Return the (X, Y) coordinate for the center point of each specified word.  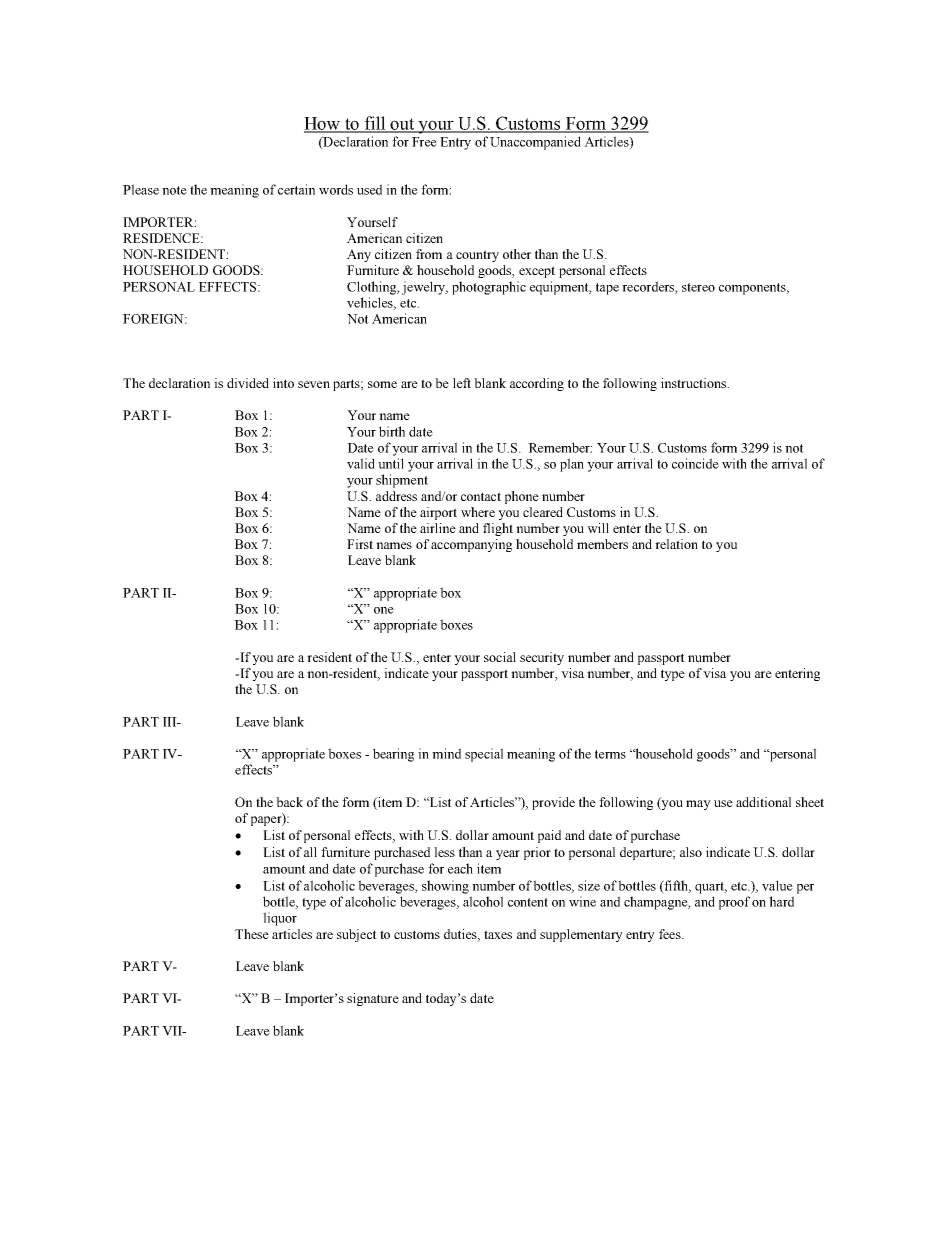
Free (424, 142)
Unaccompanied (535, 143)
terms (610, 754)
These (252, 934)
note (174, 190)
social (500, 657)
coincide (695, 463)
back (289, 802)
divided (248, 383)
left (462, 383)
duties (461, 935)
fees (671, 934)
